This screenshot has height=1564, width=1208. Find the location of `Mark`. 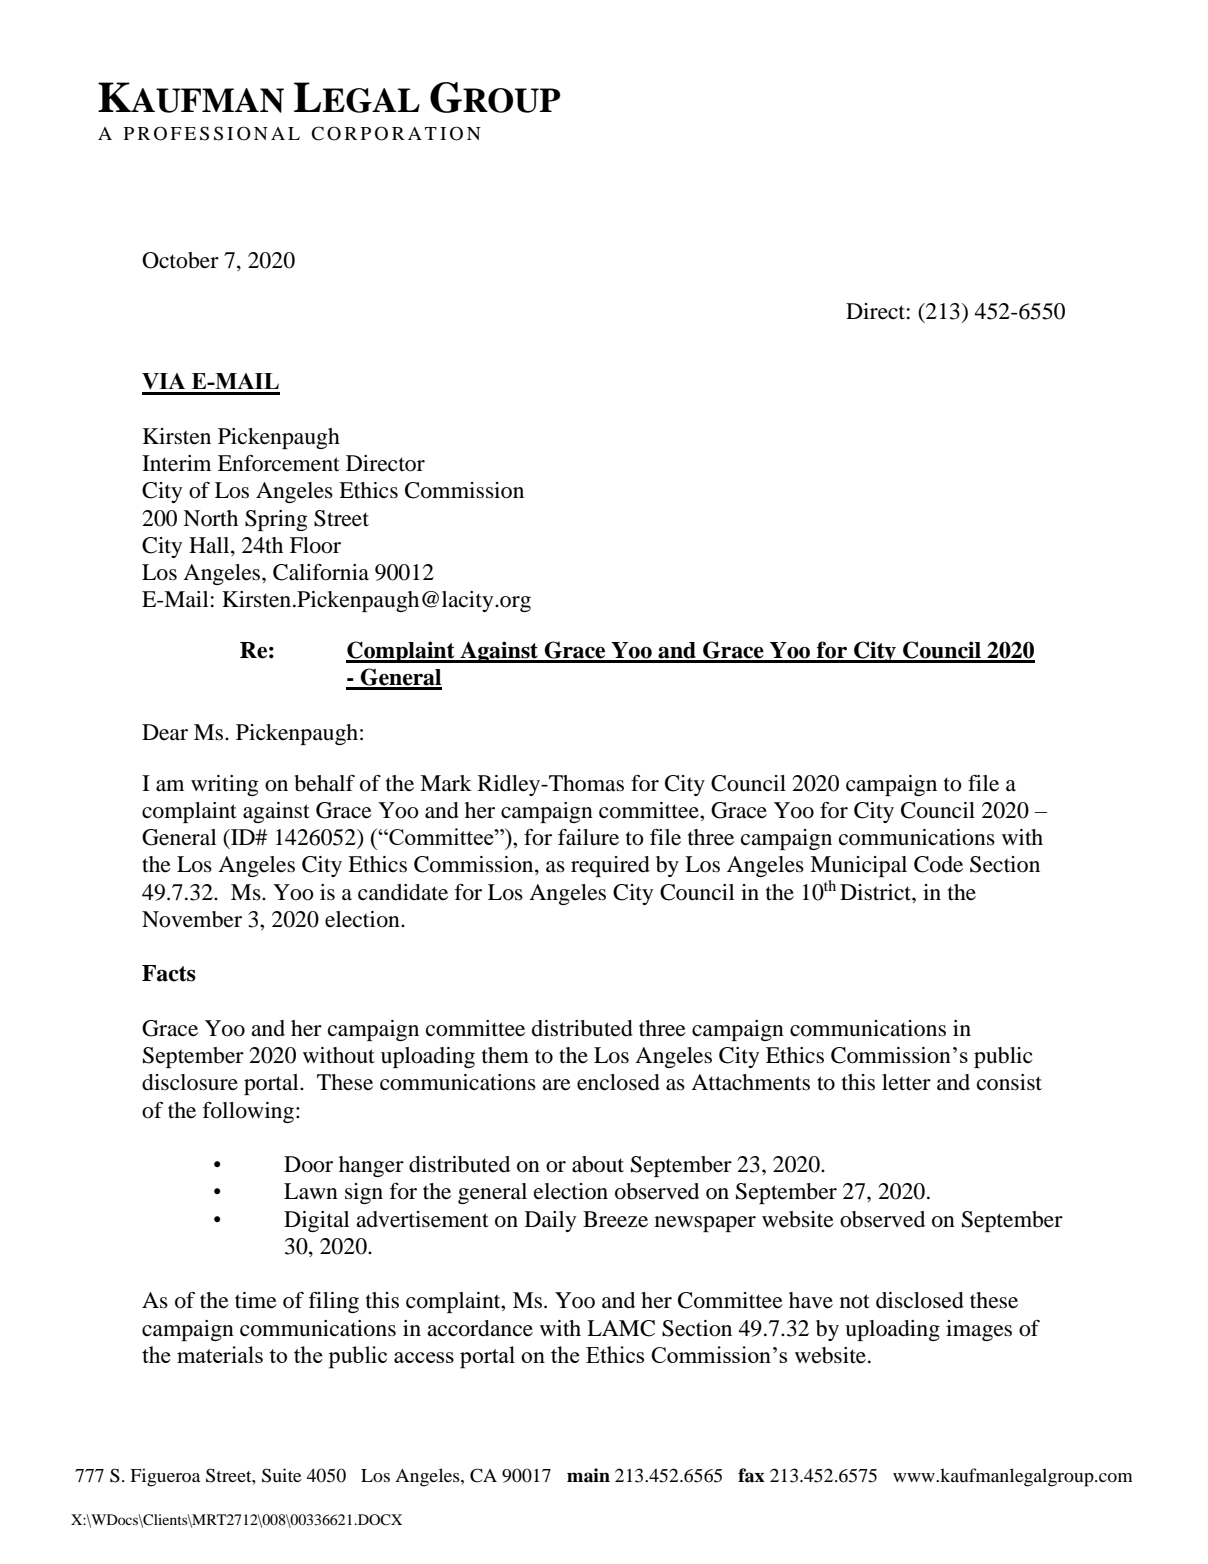

Mark is located at coordinates (446, 783).
